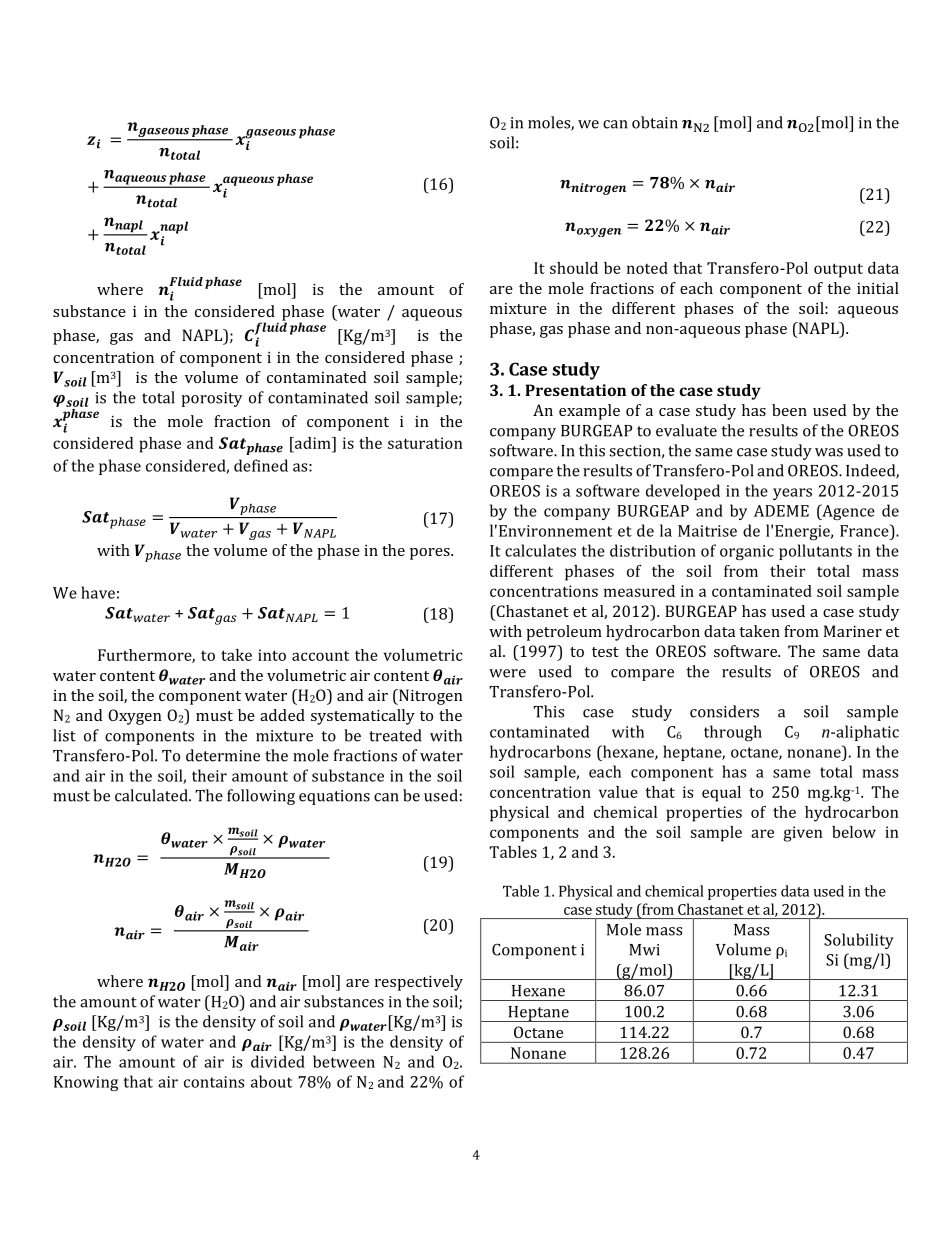  Describe the element at coordinates (344, 1061) in the screenshot. I see `between` at that location.
